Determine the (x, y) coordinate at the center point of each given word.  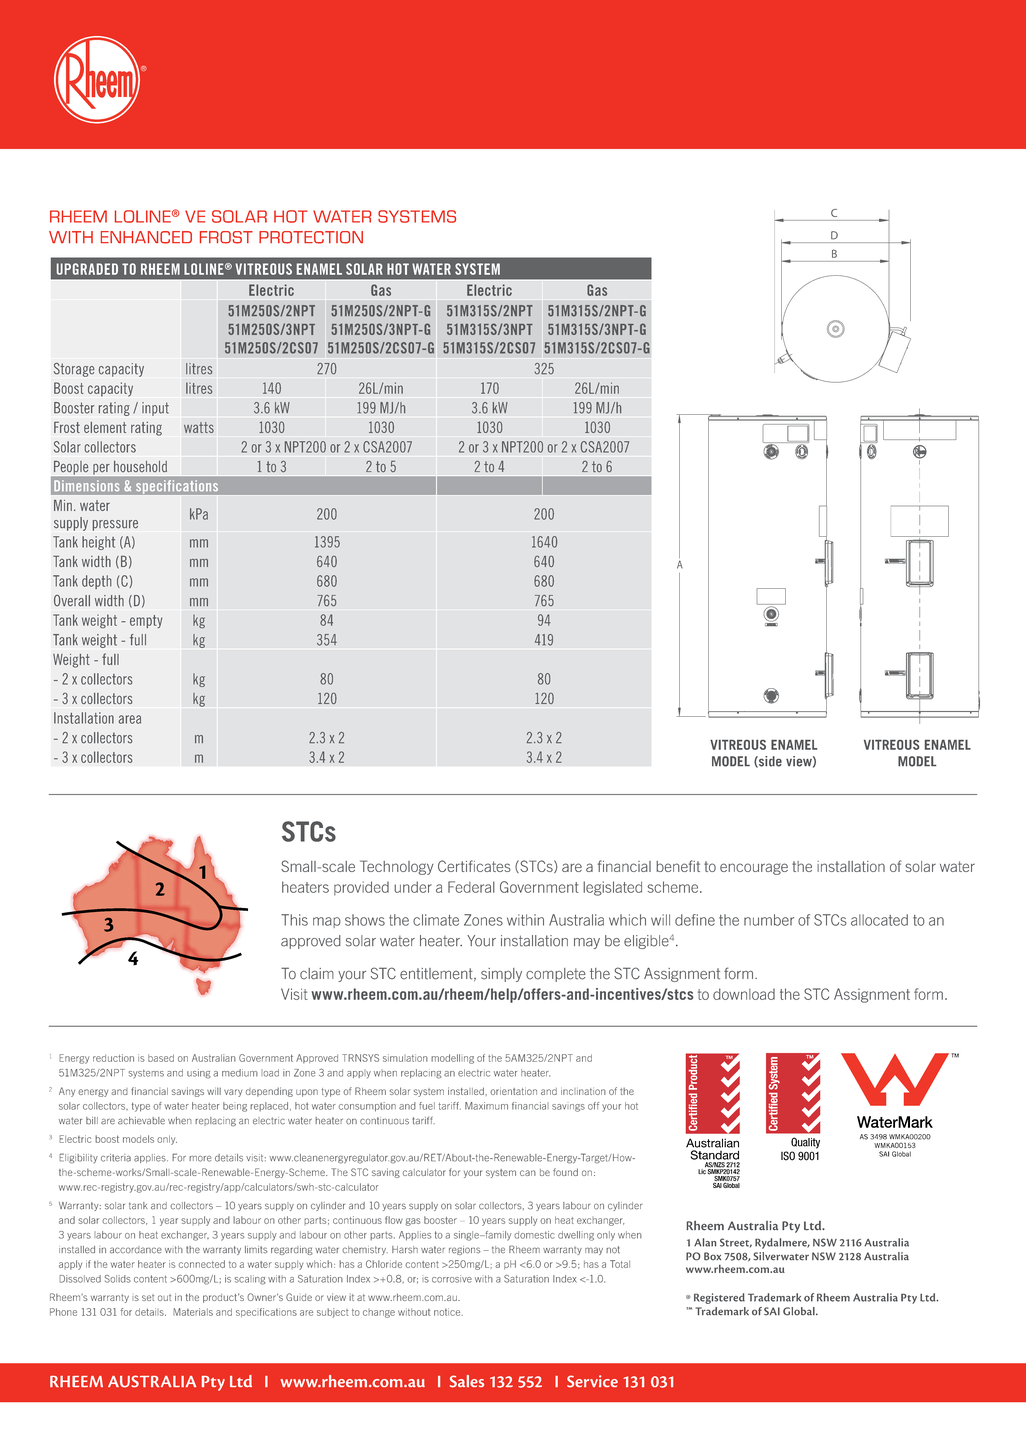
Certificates (474, 866)
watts (199, 427)
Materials (193, 1312)
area (129, 719)
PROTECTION (311, 237)
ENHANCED (146, 237)
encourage (754, 869)
